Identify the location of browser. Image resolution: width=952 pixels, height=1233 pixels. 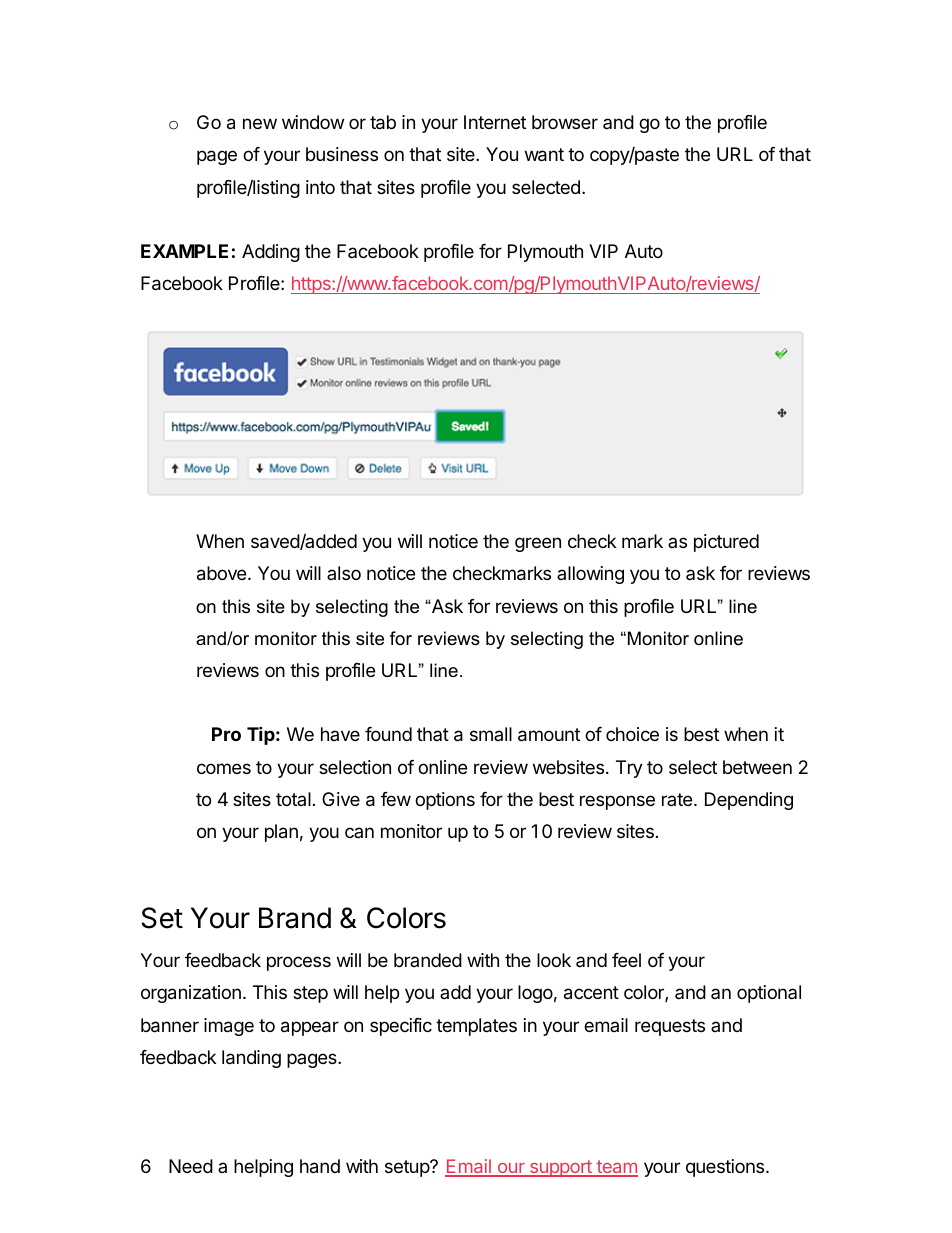
(565, 122).
